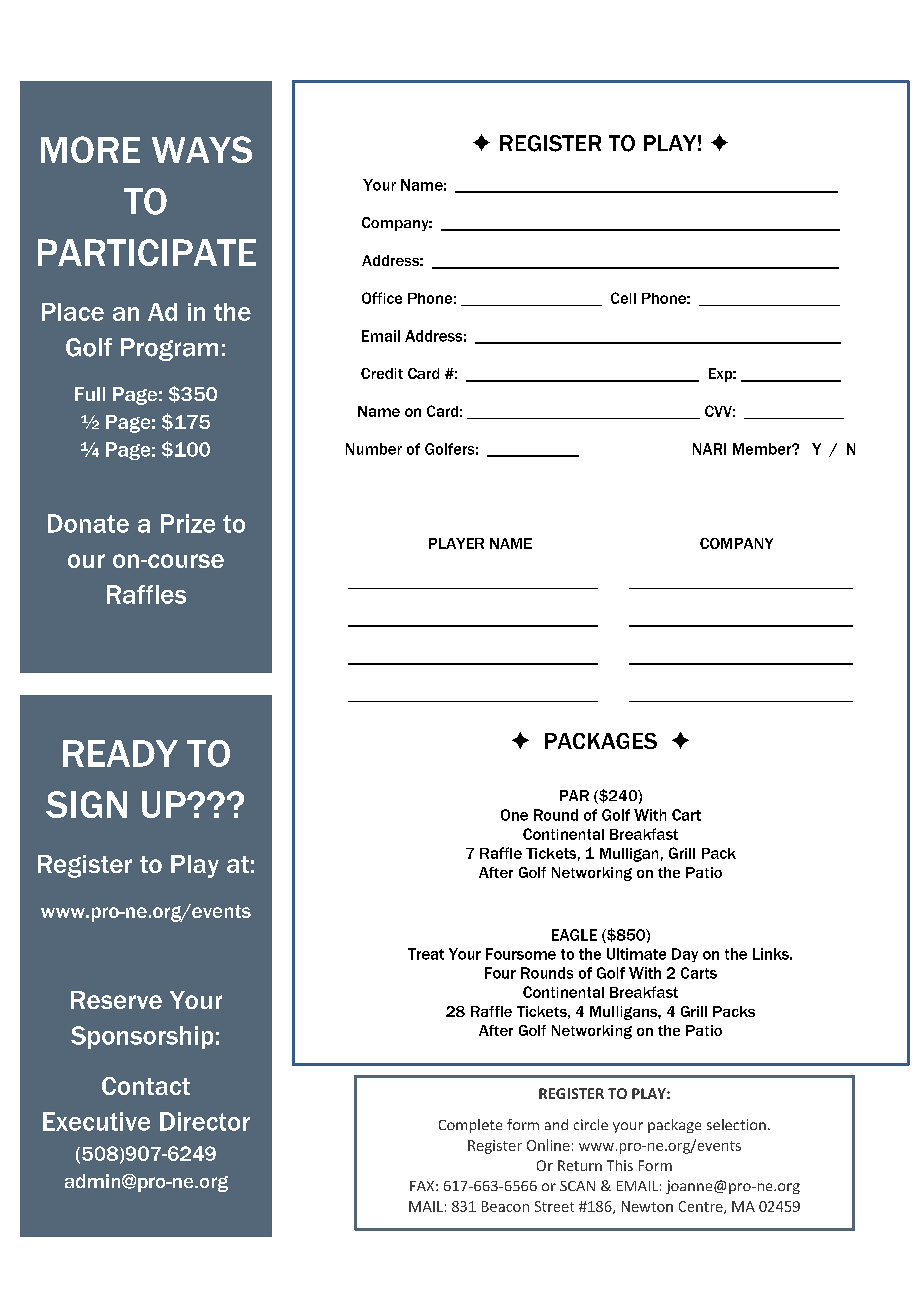 This screenshot has height=1308, width=924. What do you see at coordinates (116, 1000) in the screenshot?
I see `Reserve` at bounding box center [116, 1000].
